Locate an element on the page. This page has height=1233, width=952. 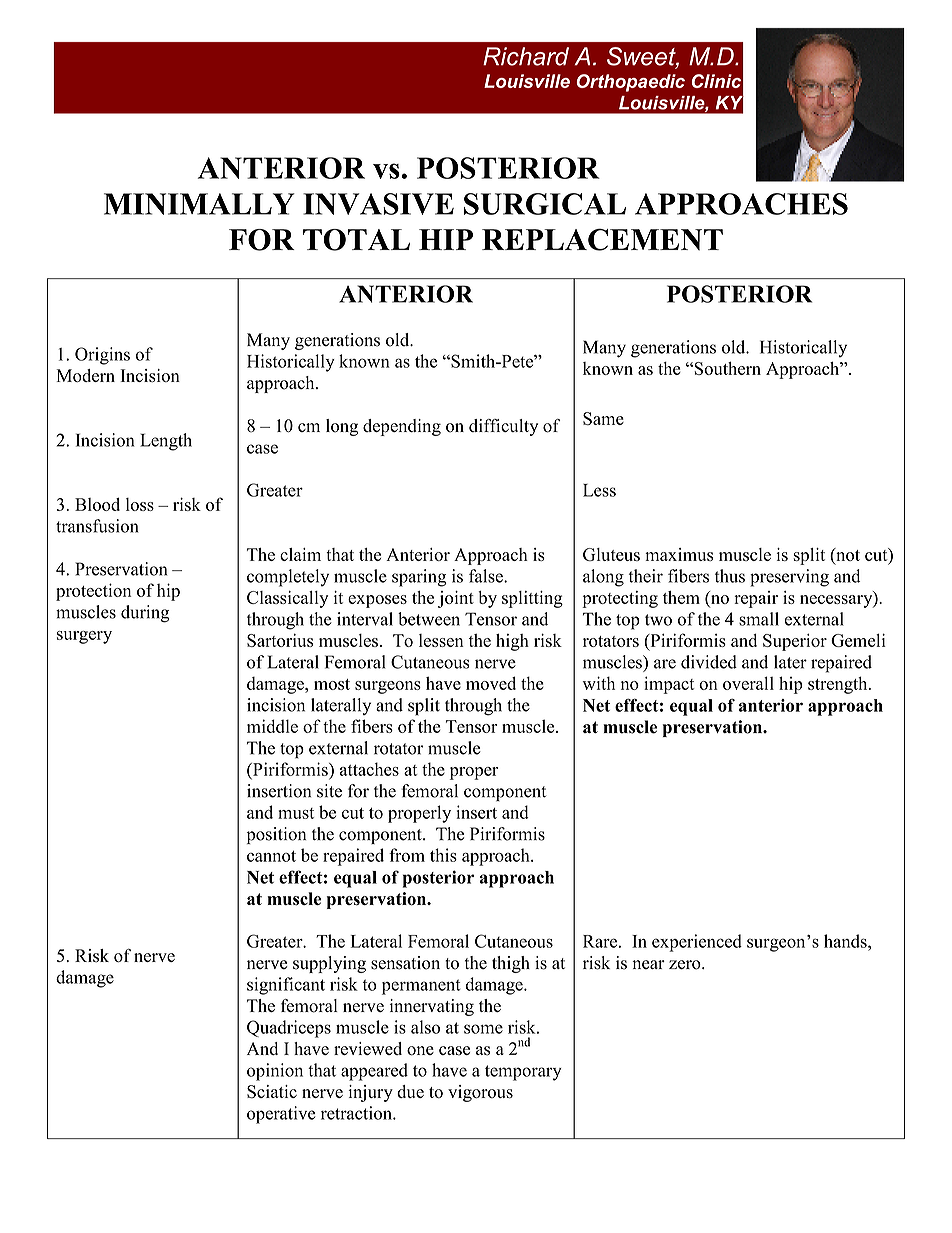
difficulty is located at coordinates (503, 427).
